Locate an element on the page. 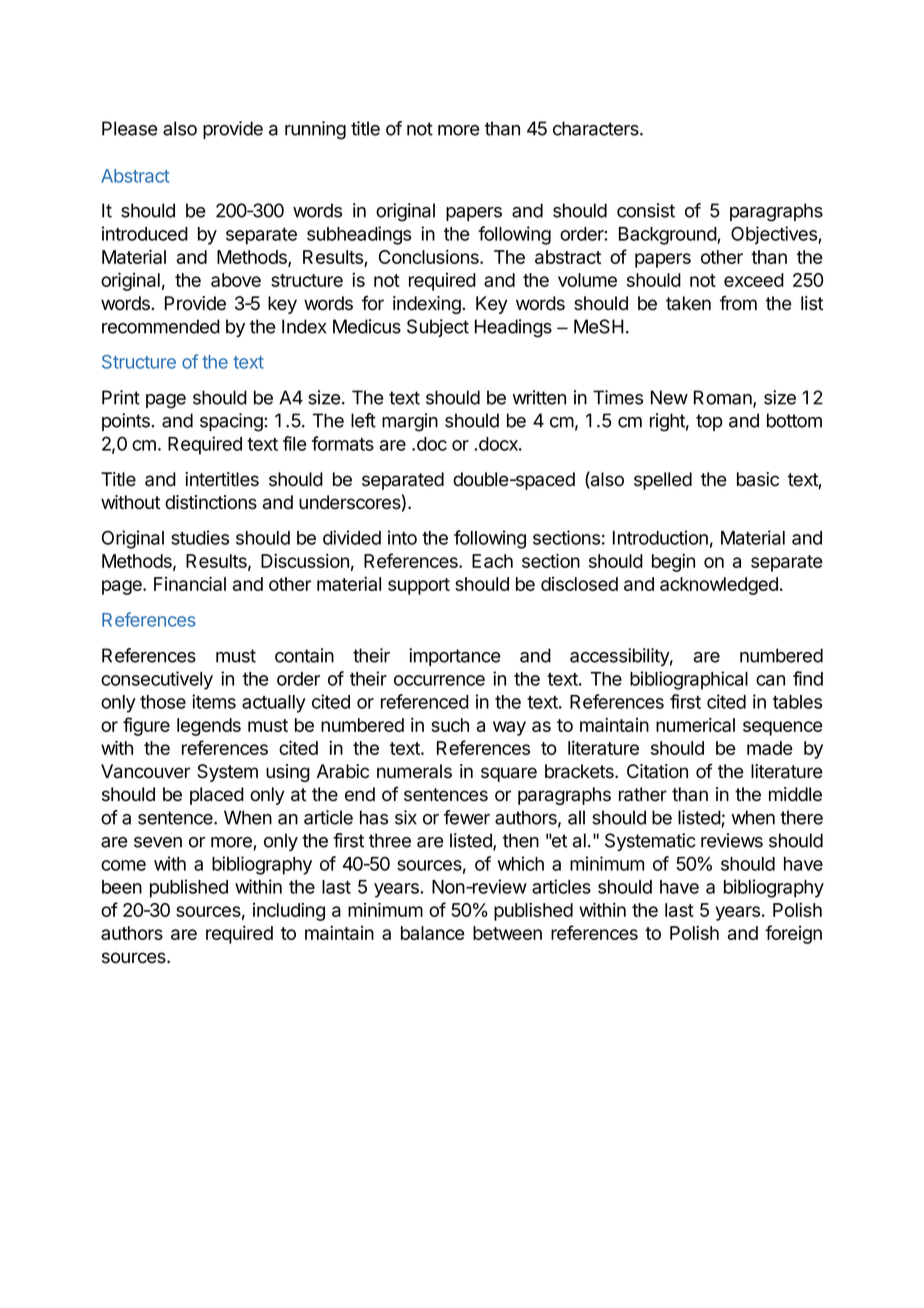 The height and width of the page is (1308, 924). characters is located at coordinates (597, 128).
